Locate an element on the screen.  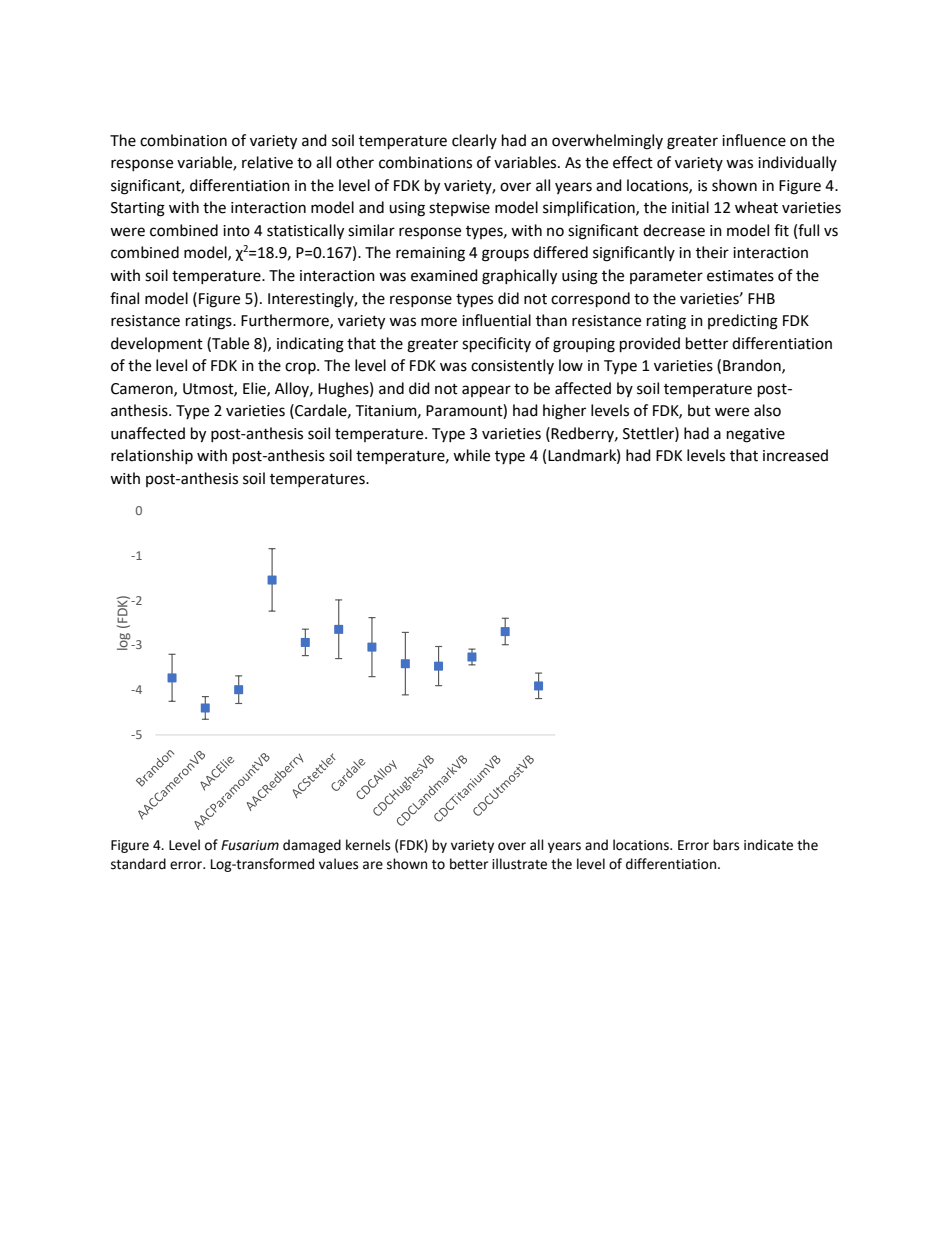
relative is located at coordinates (267, 162).
